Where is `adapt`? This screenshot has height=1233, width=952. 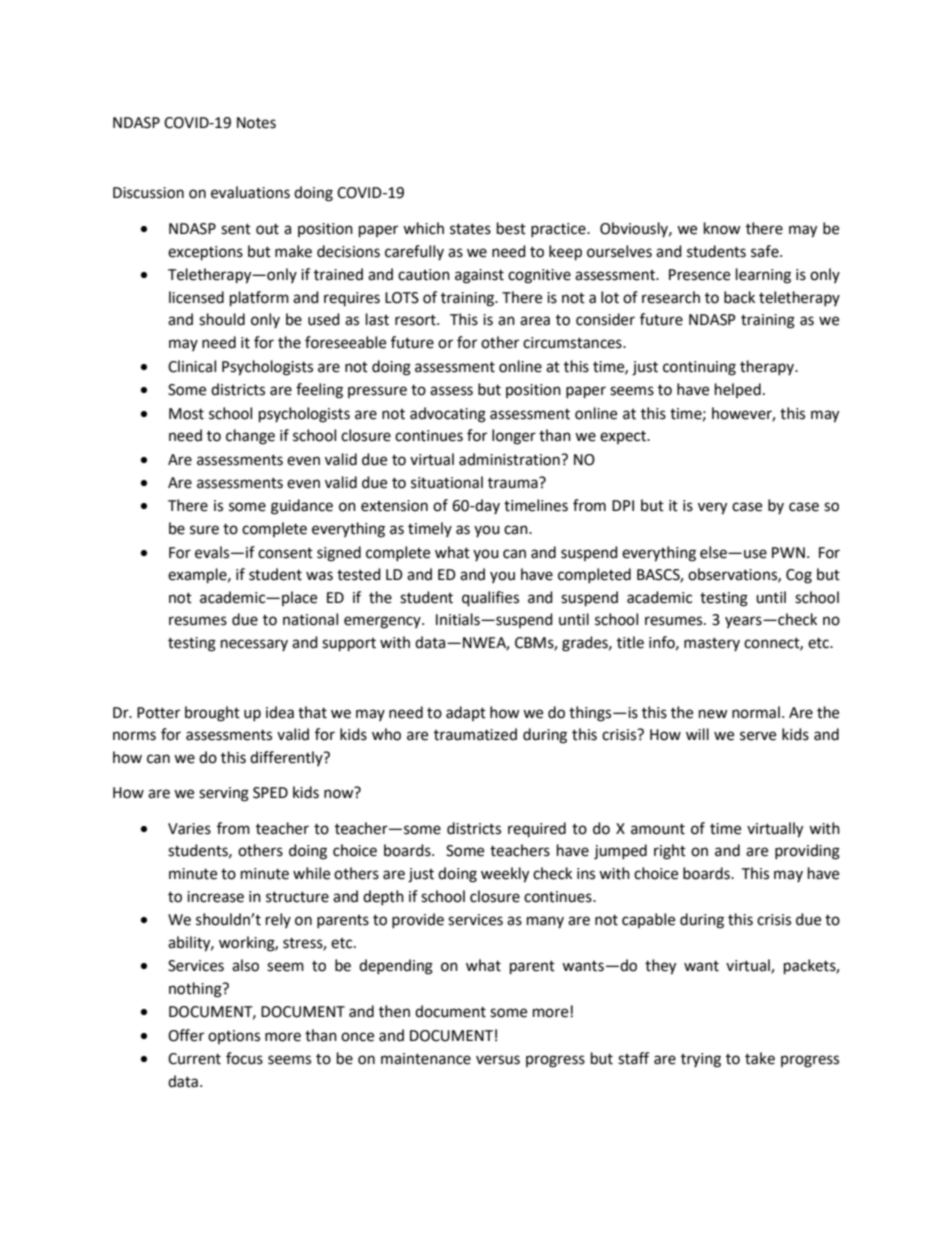
adapt is located at coordinates (466, 713).
